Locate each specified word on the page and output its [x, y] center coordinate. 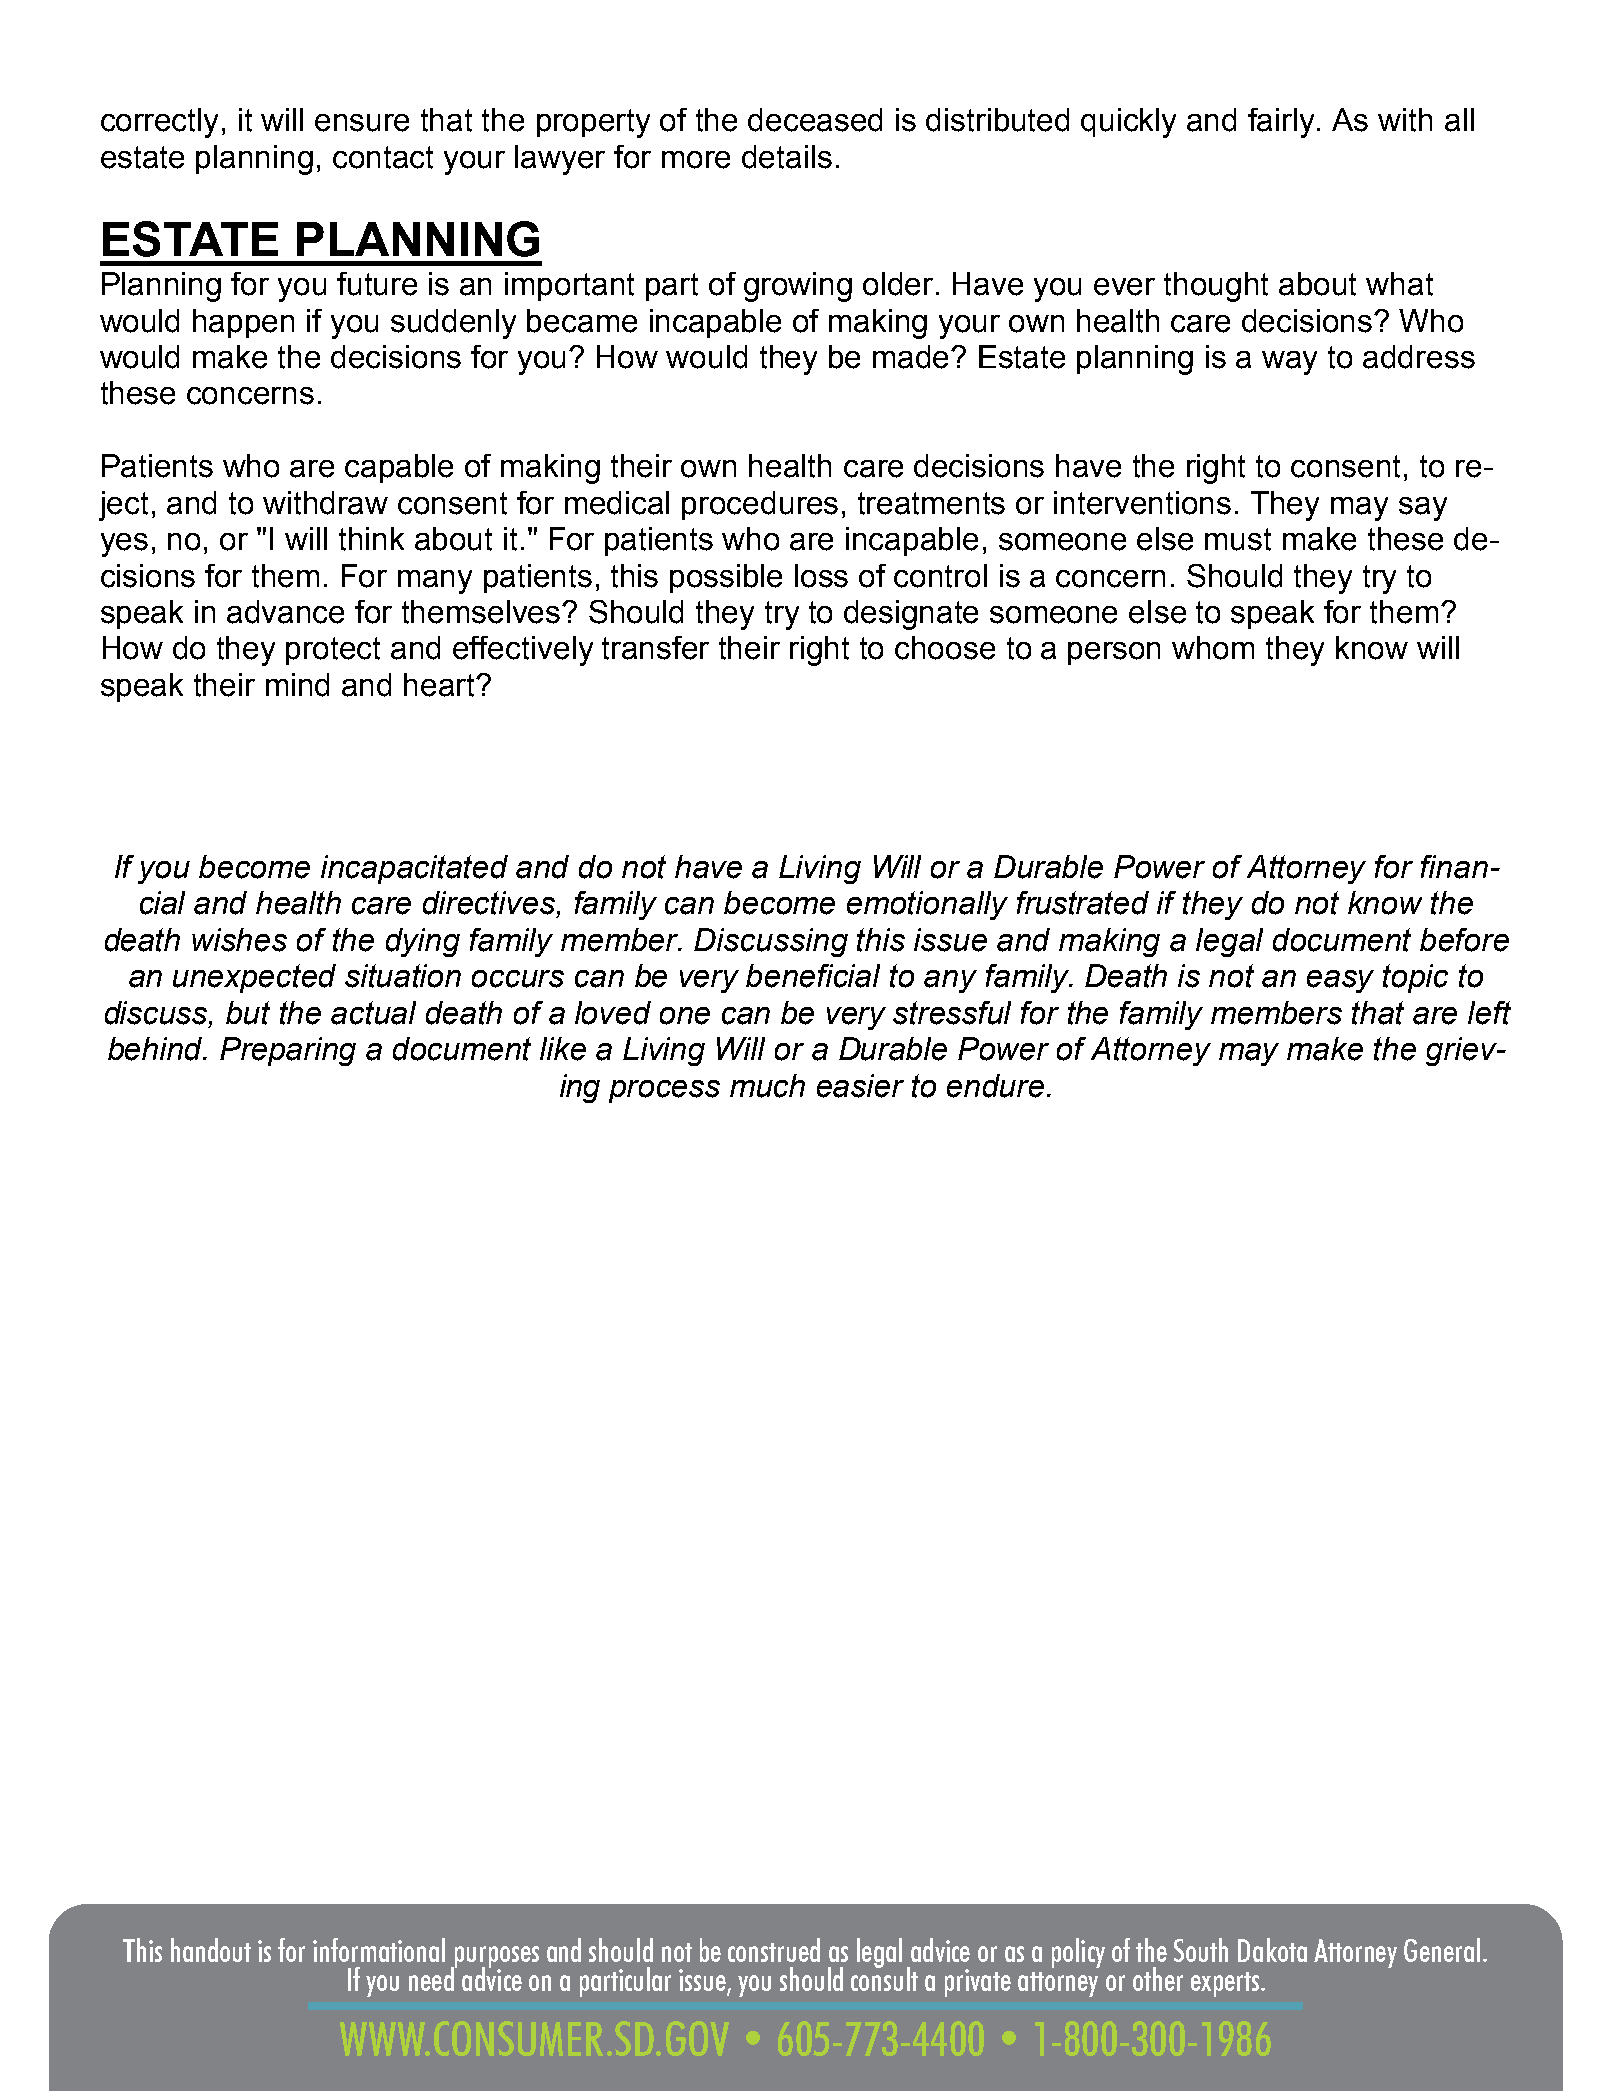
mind [297, 685]
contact [383, 157]
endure [995, 1086]
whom [1213, 648]
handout [211, 1950]
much [767, 1086]
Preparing [288, 1051]
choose [945, 648]
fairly [1283, 123]
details [787, 157]
